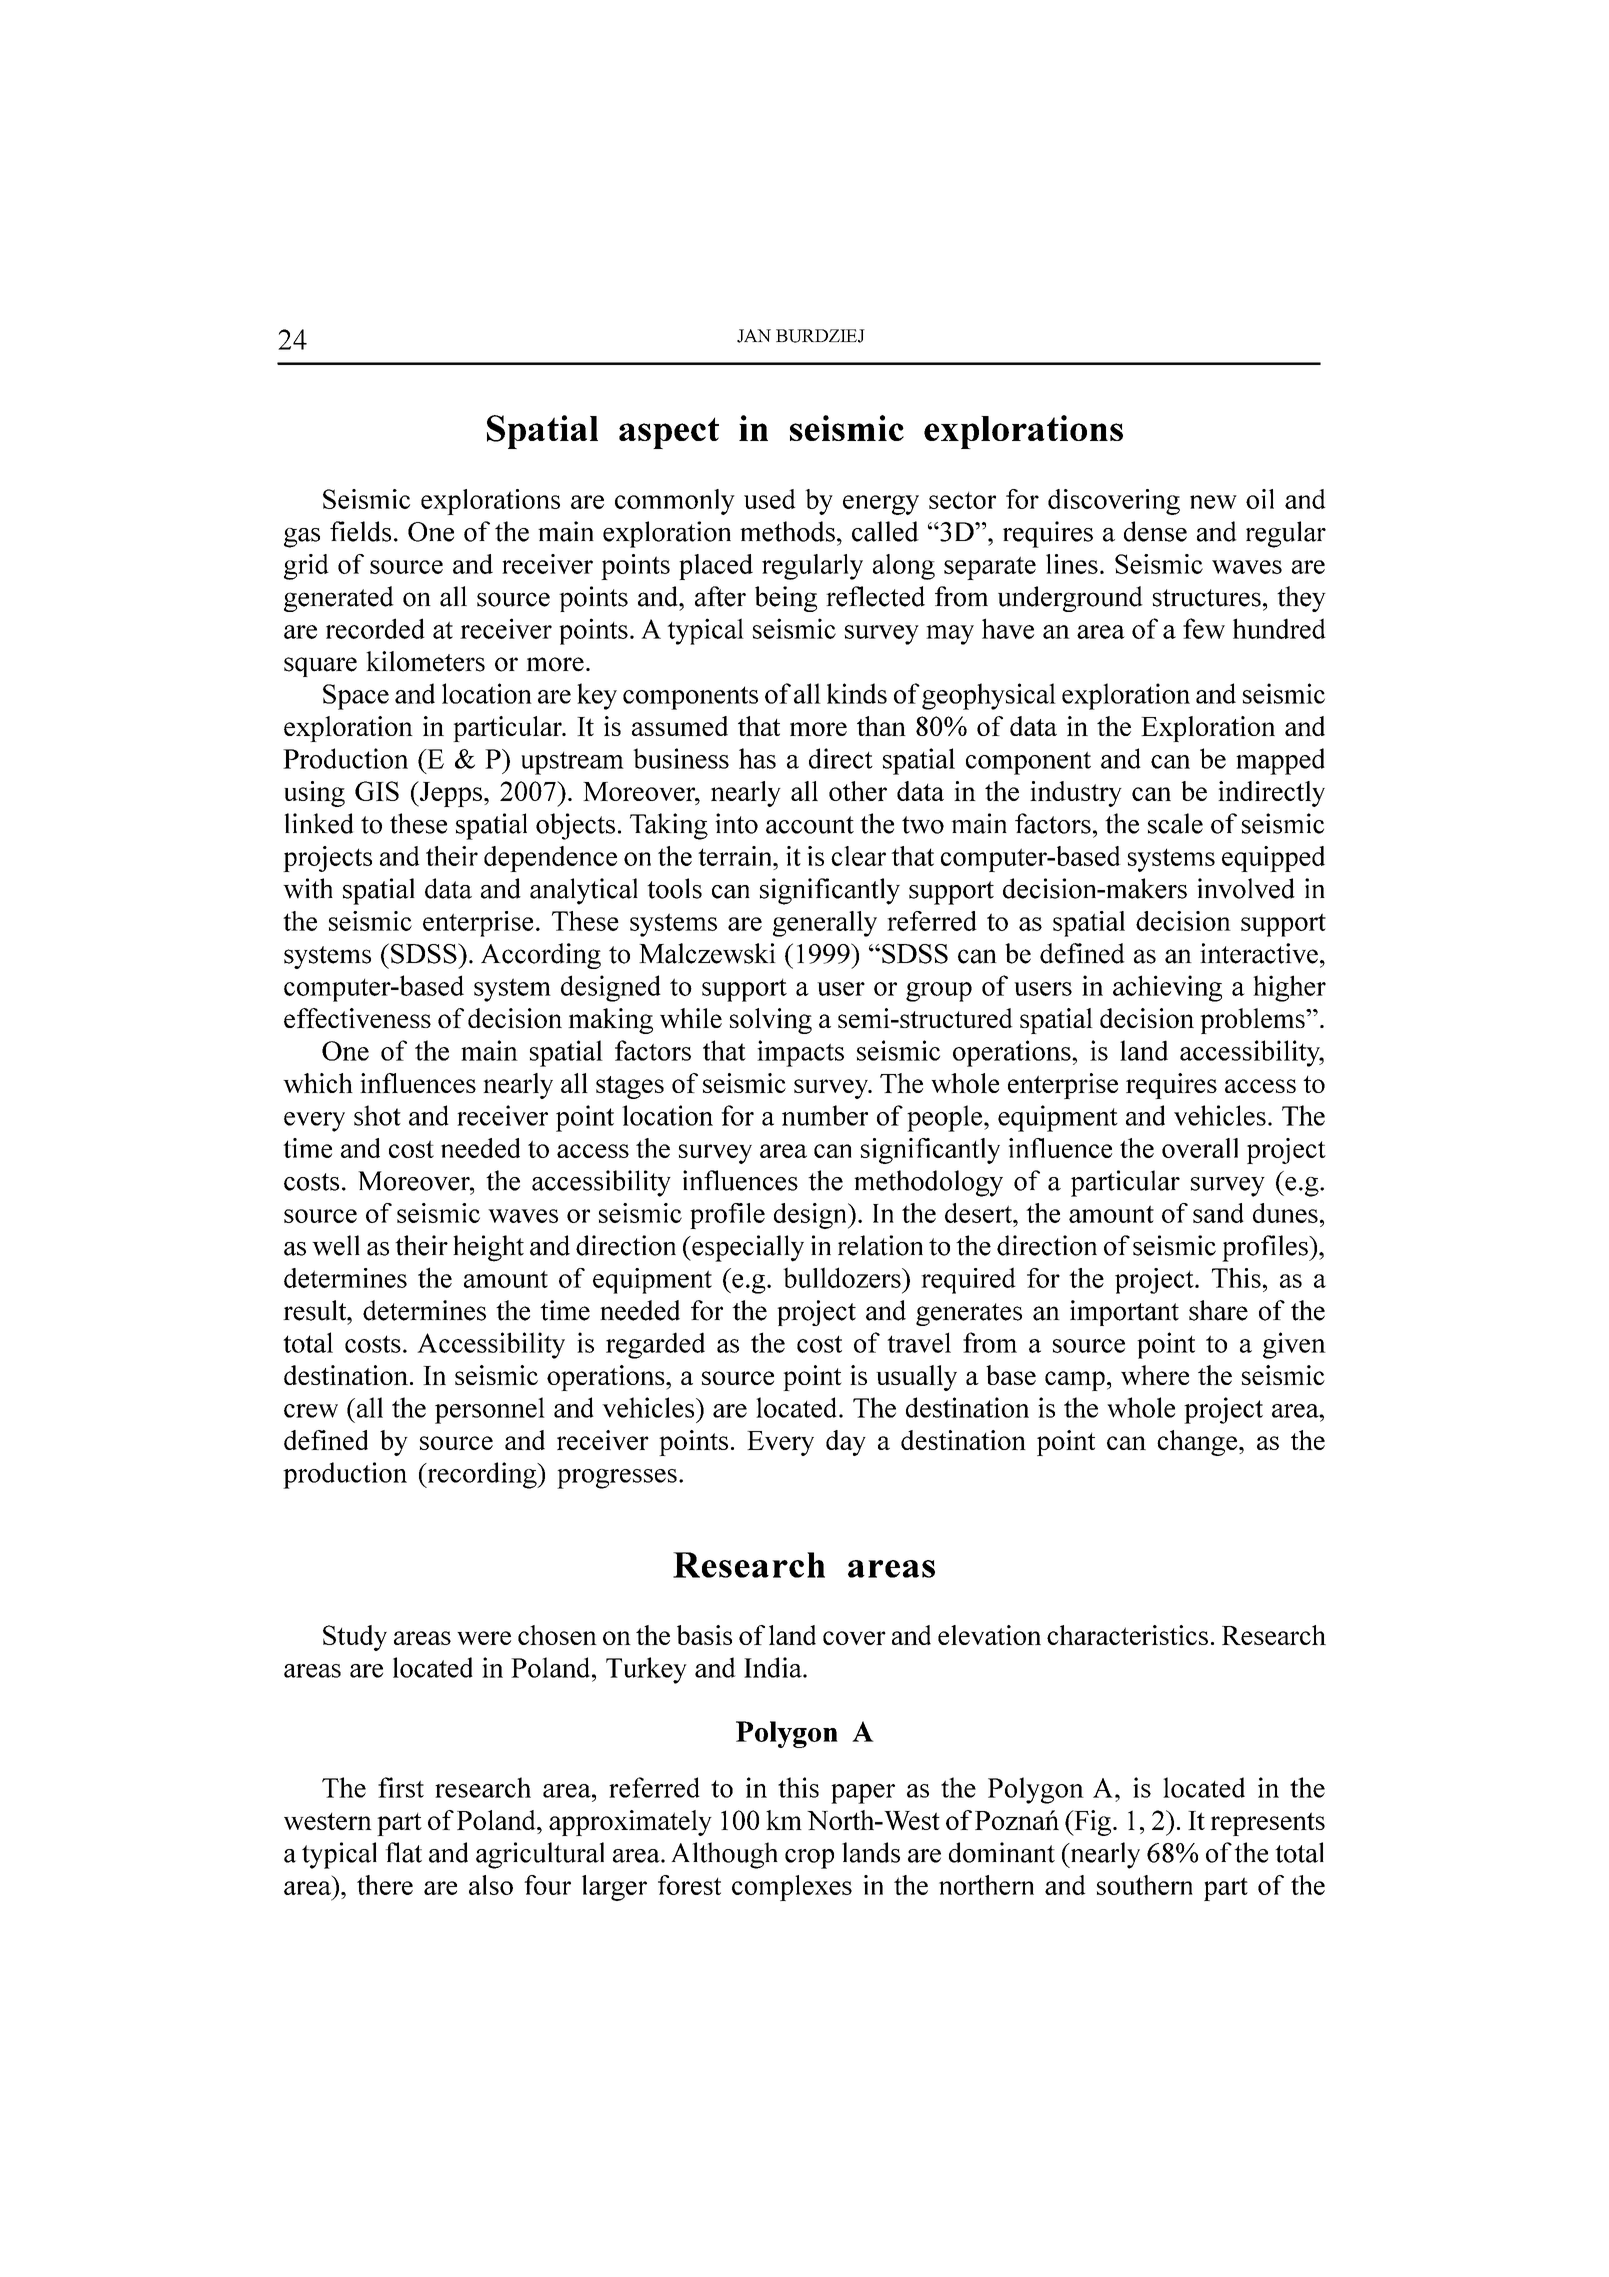  What do you see at coordinates (810, 825) in the document?
I see `account` at bounding box center [810, 825].
